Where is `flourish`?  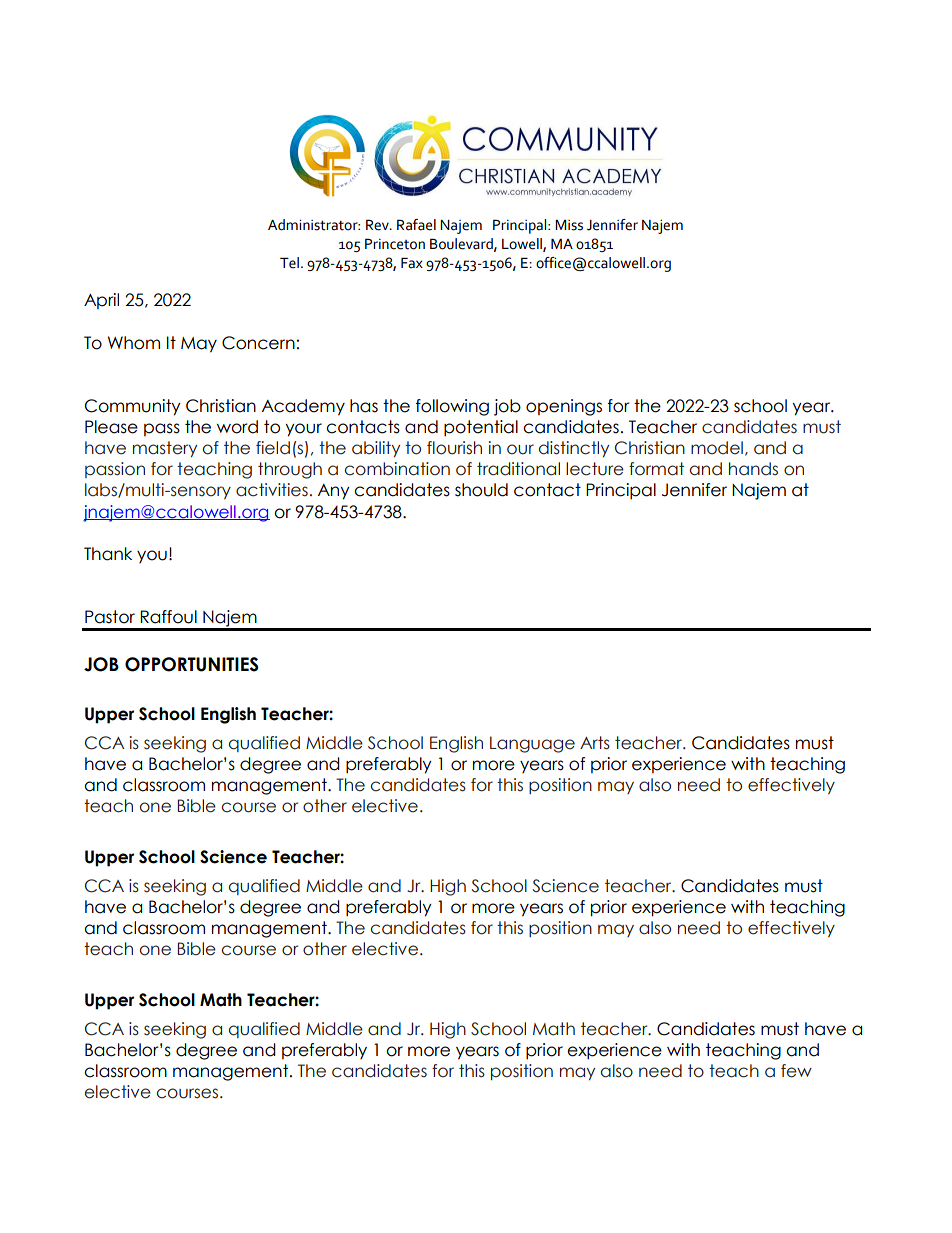 flourish is located at coordinates (454, 448).
